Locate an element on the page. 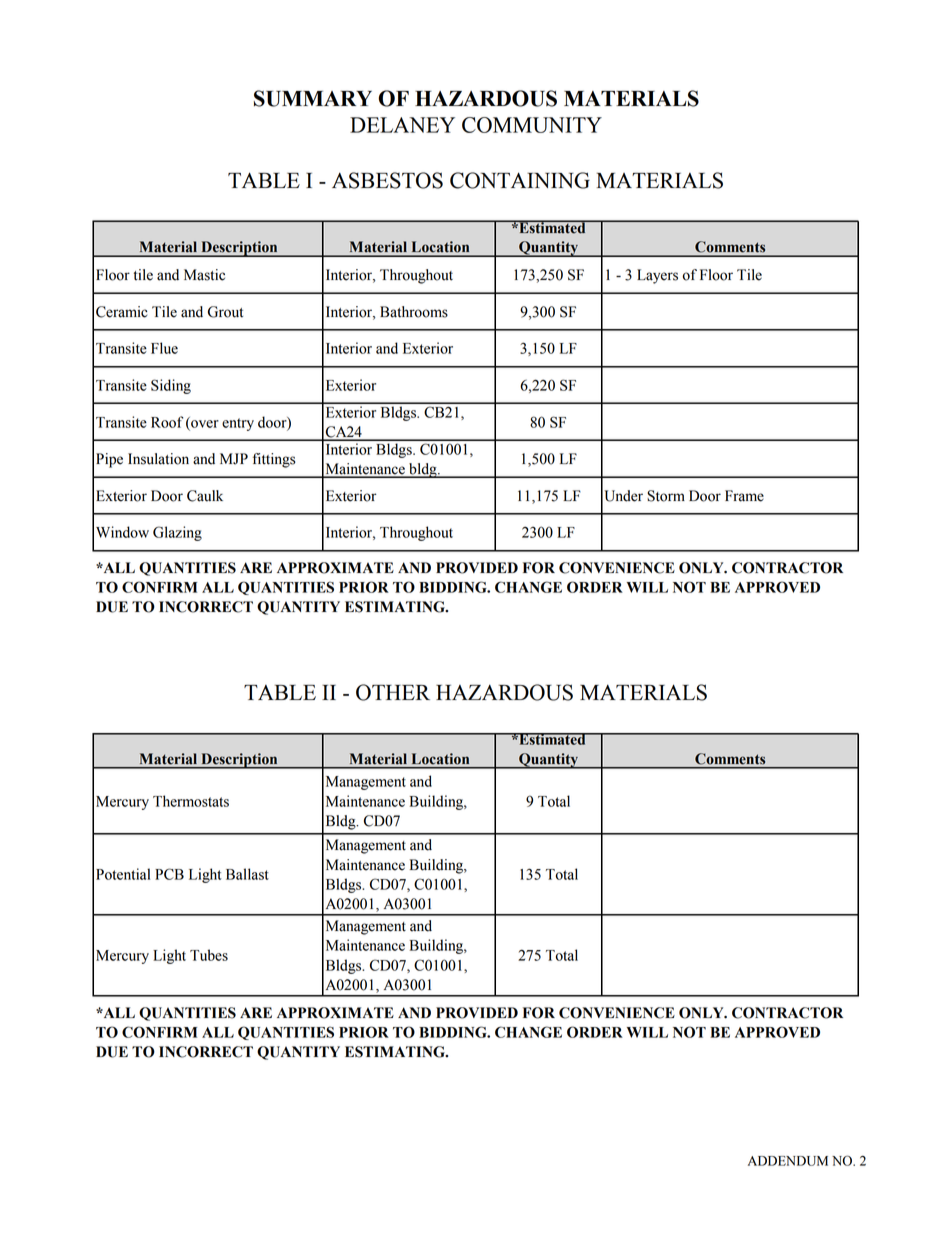 This page has height=1233, width=952. Tubes is located at coordinates (209, 955).
